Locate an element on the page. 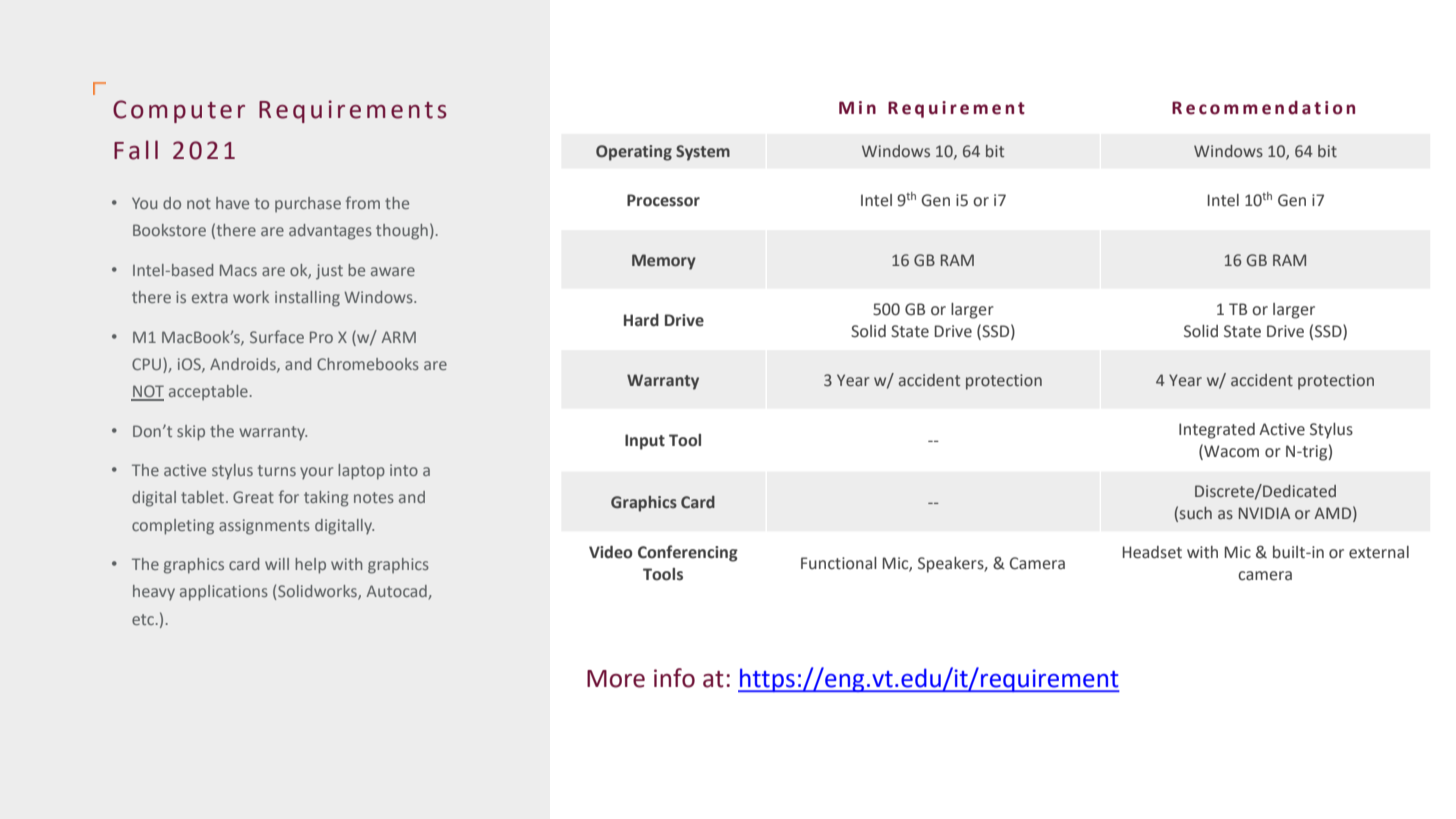  for is located at coordinates (289, 496).
